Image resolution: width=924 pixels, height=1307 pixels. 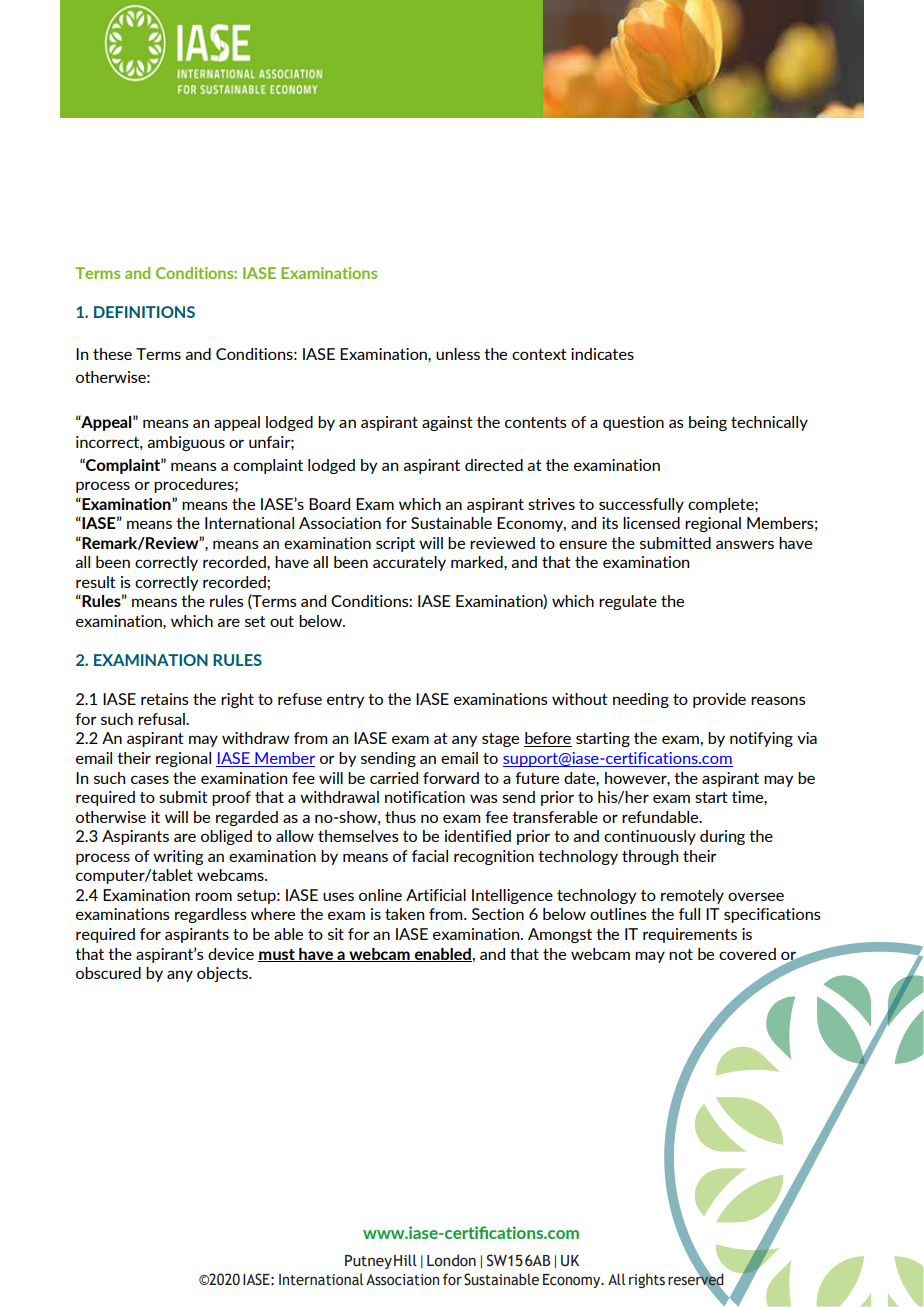 I want to click on objects, so click(x=224, y=974).
